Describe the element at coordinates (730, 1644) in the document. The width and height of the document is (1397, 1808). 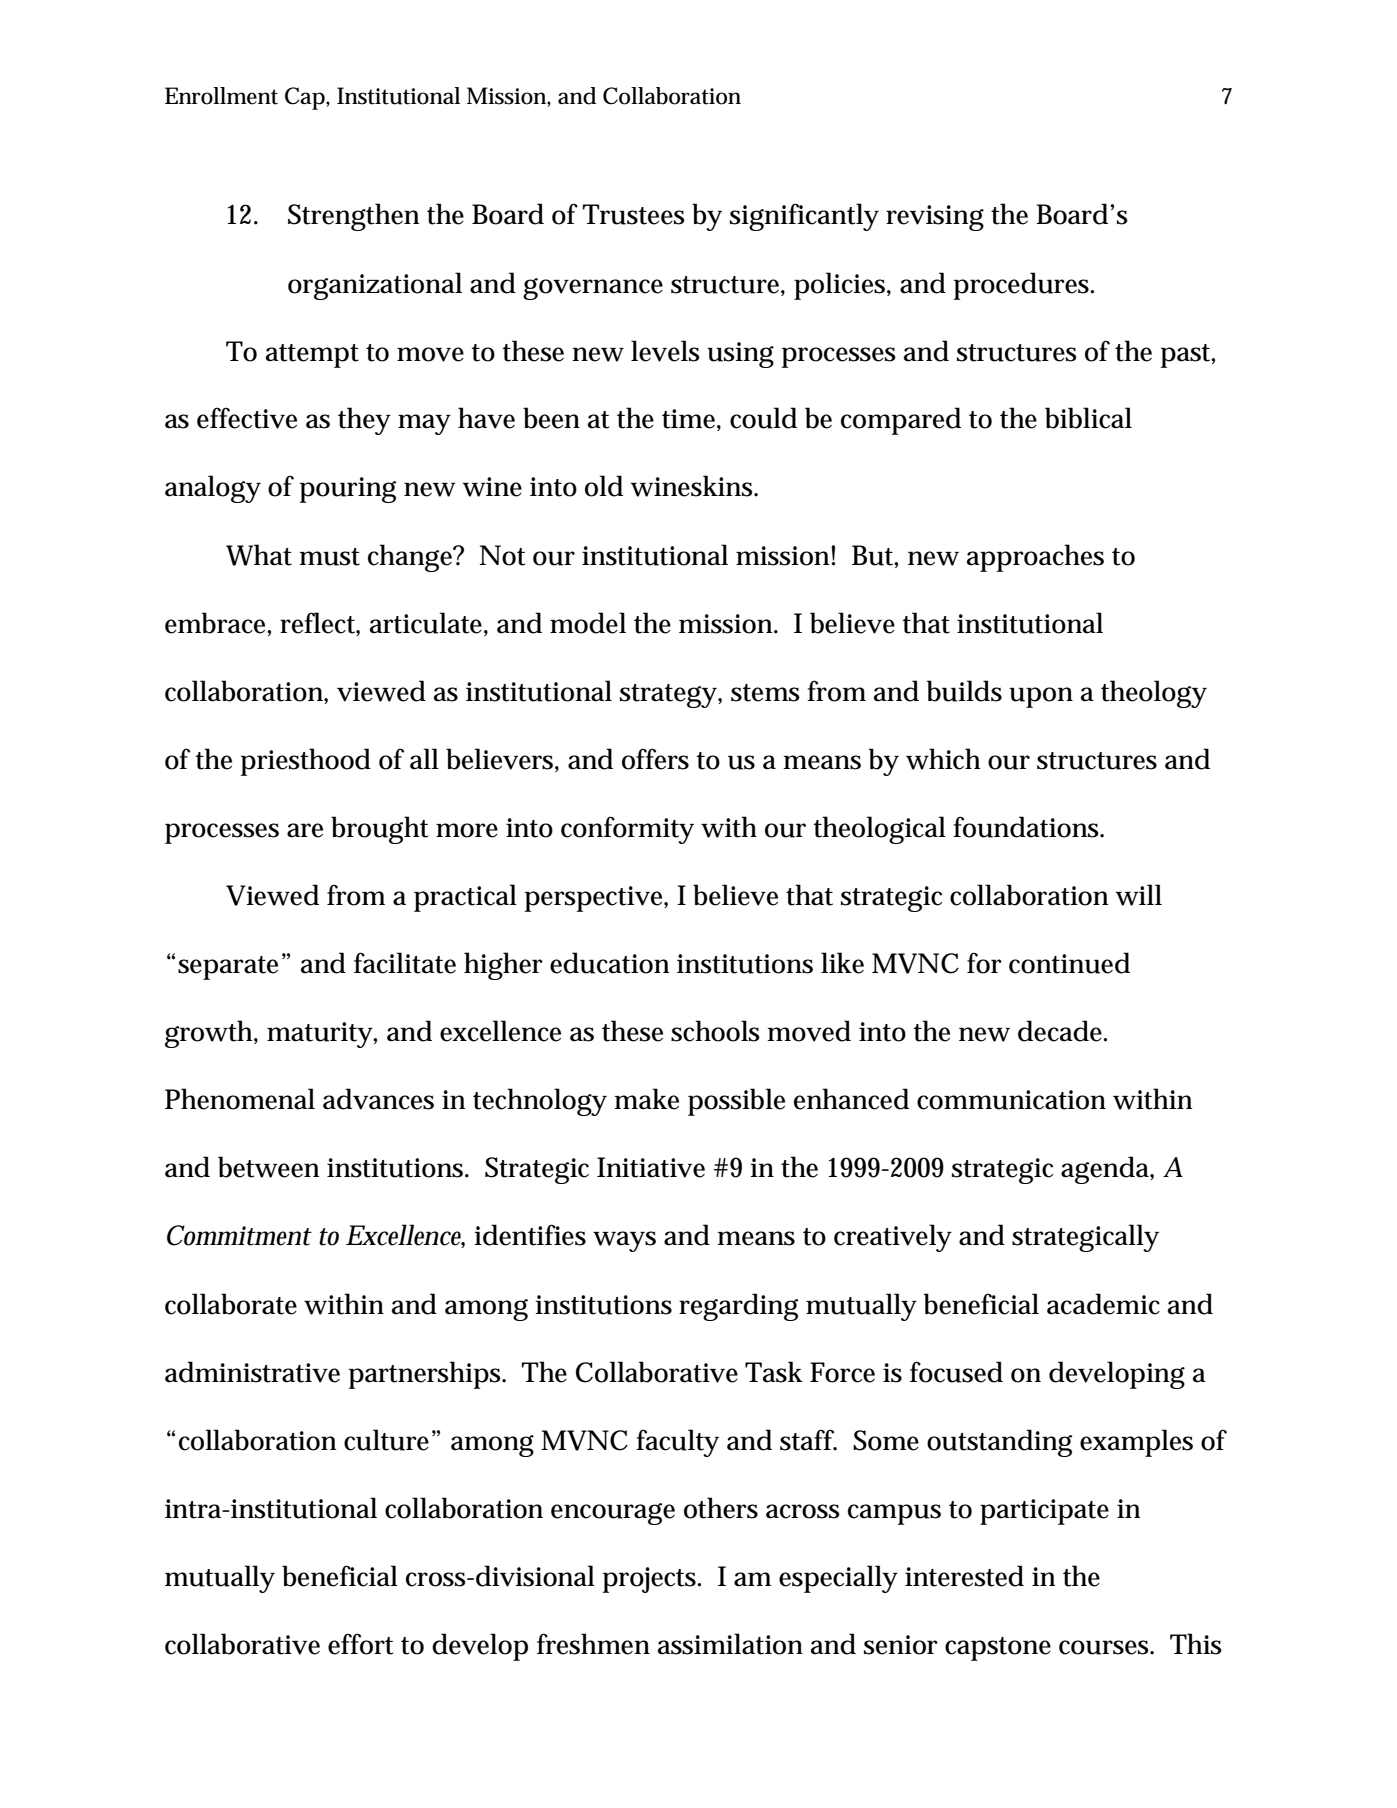
I see `assimilation` at that location.
